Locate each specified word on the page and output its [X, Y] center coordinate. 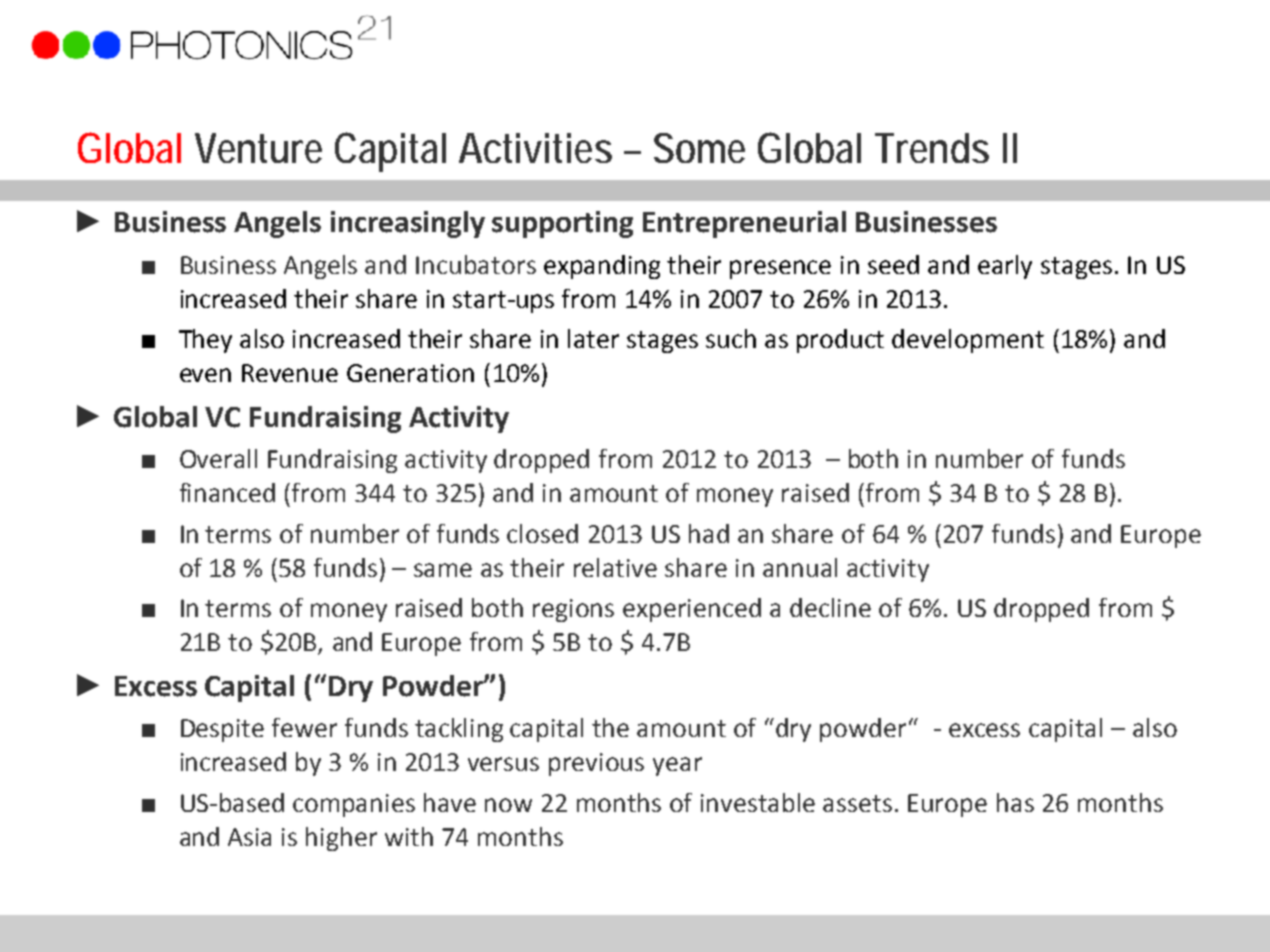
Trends [932, 148]
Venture [258, 148]
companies [354, 805]
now [508, 805]
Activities [535, 148]
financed [227, 492]
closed [542, 533]
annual [800, 567]
